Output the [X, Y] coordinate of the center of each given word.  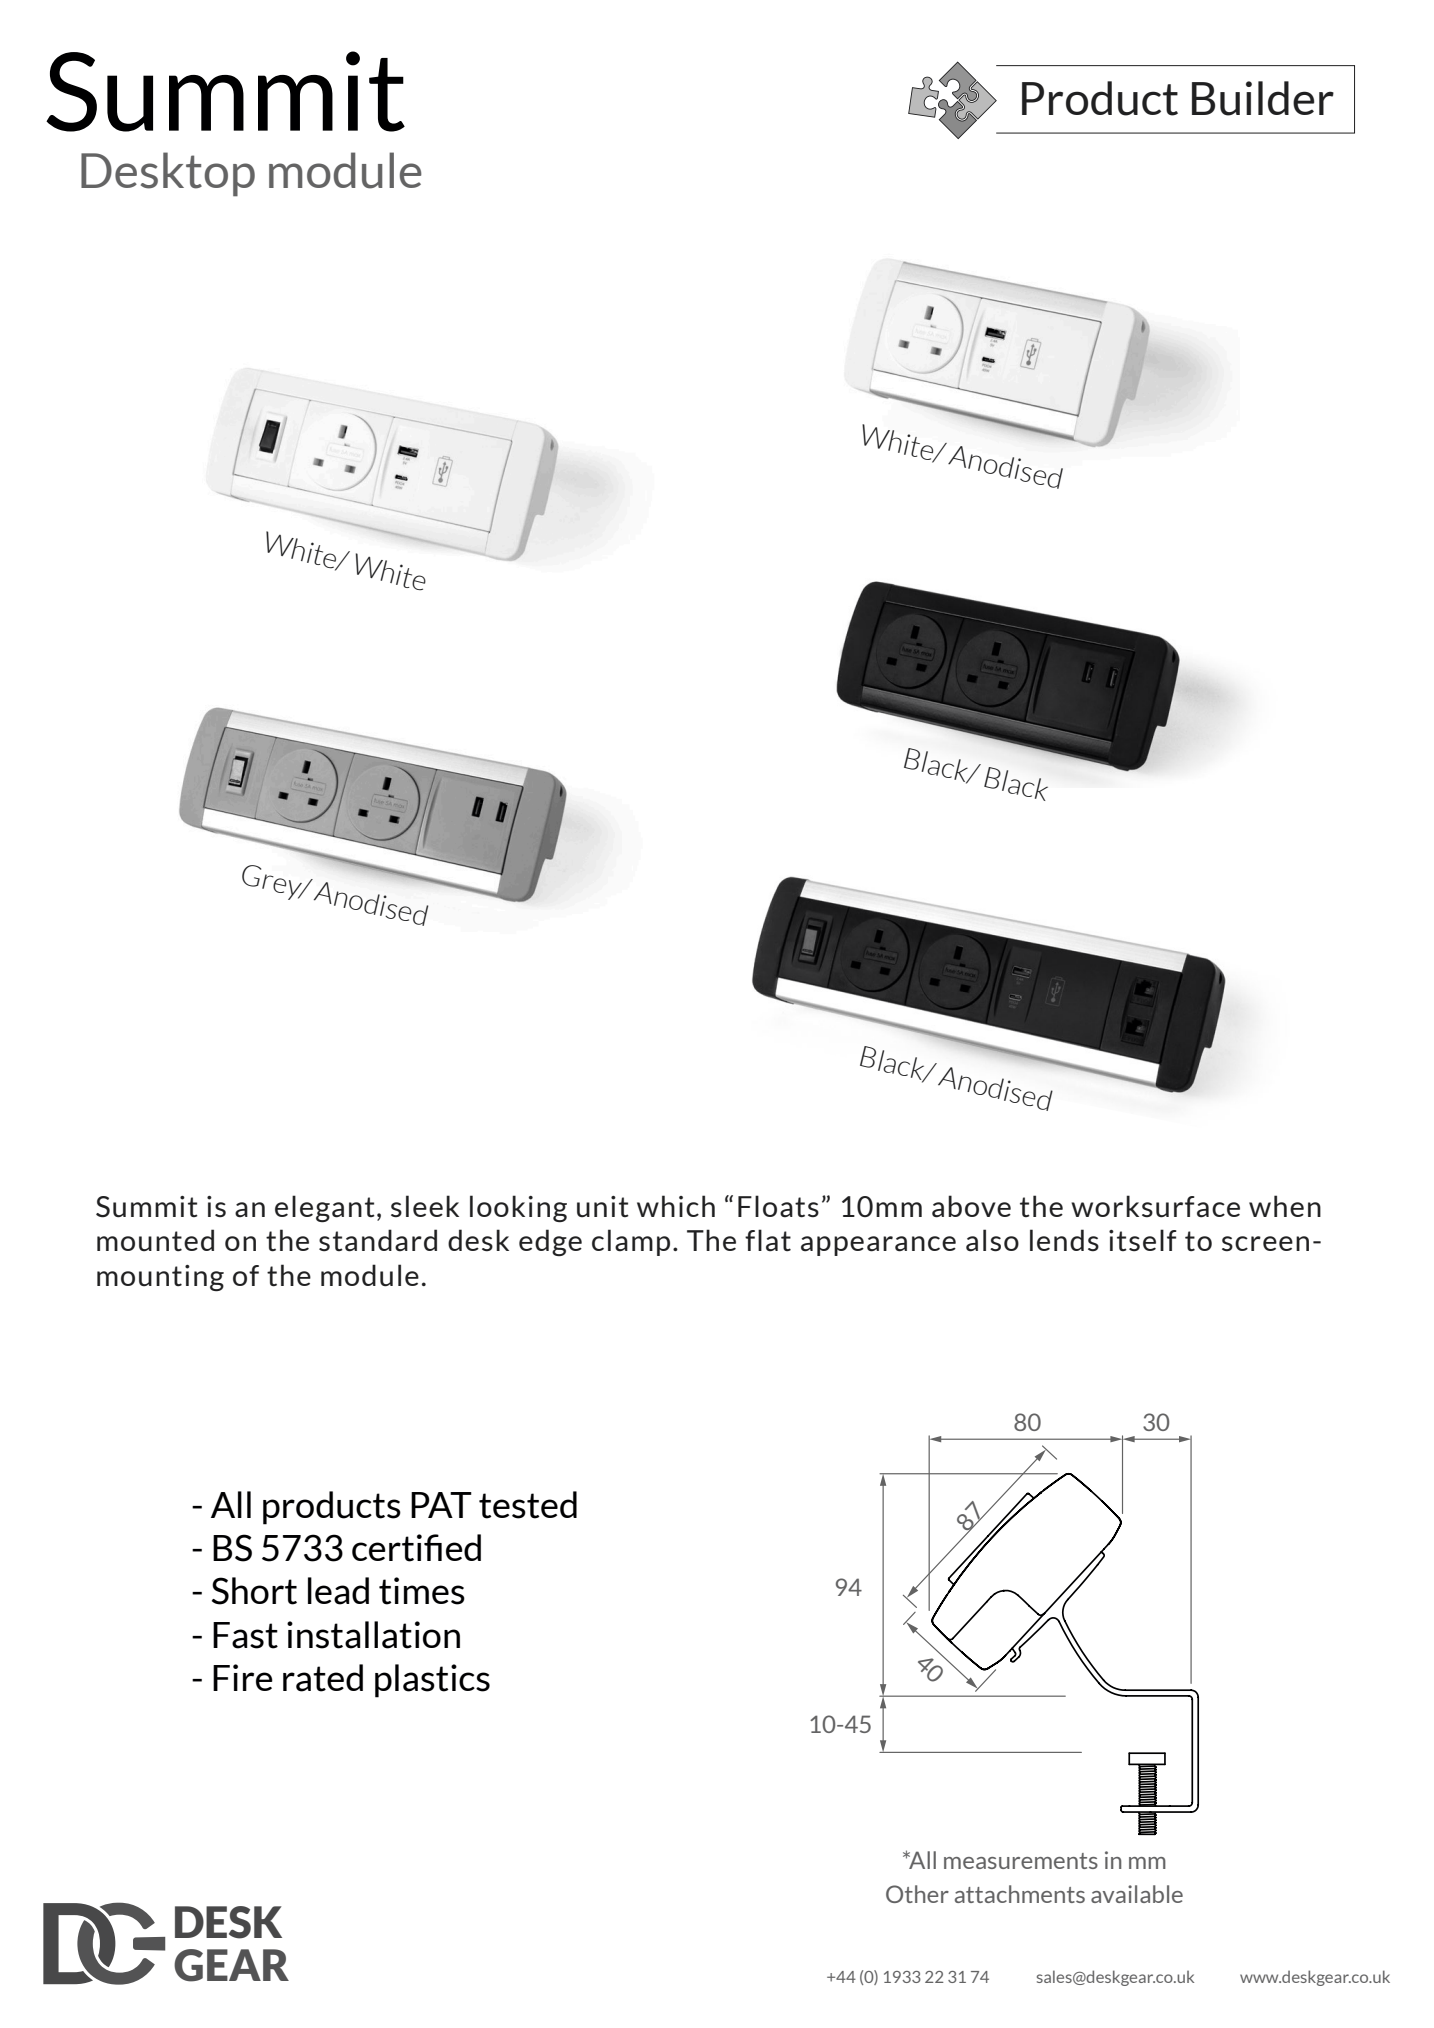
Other [917, 1894]
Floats [778, 1206]
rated [323, 1678]
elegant [325, 1208]
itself [1143, 1240]
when [1285, 1206]
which [676, 1206]
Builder [1263, 98]
